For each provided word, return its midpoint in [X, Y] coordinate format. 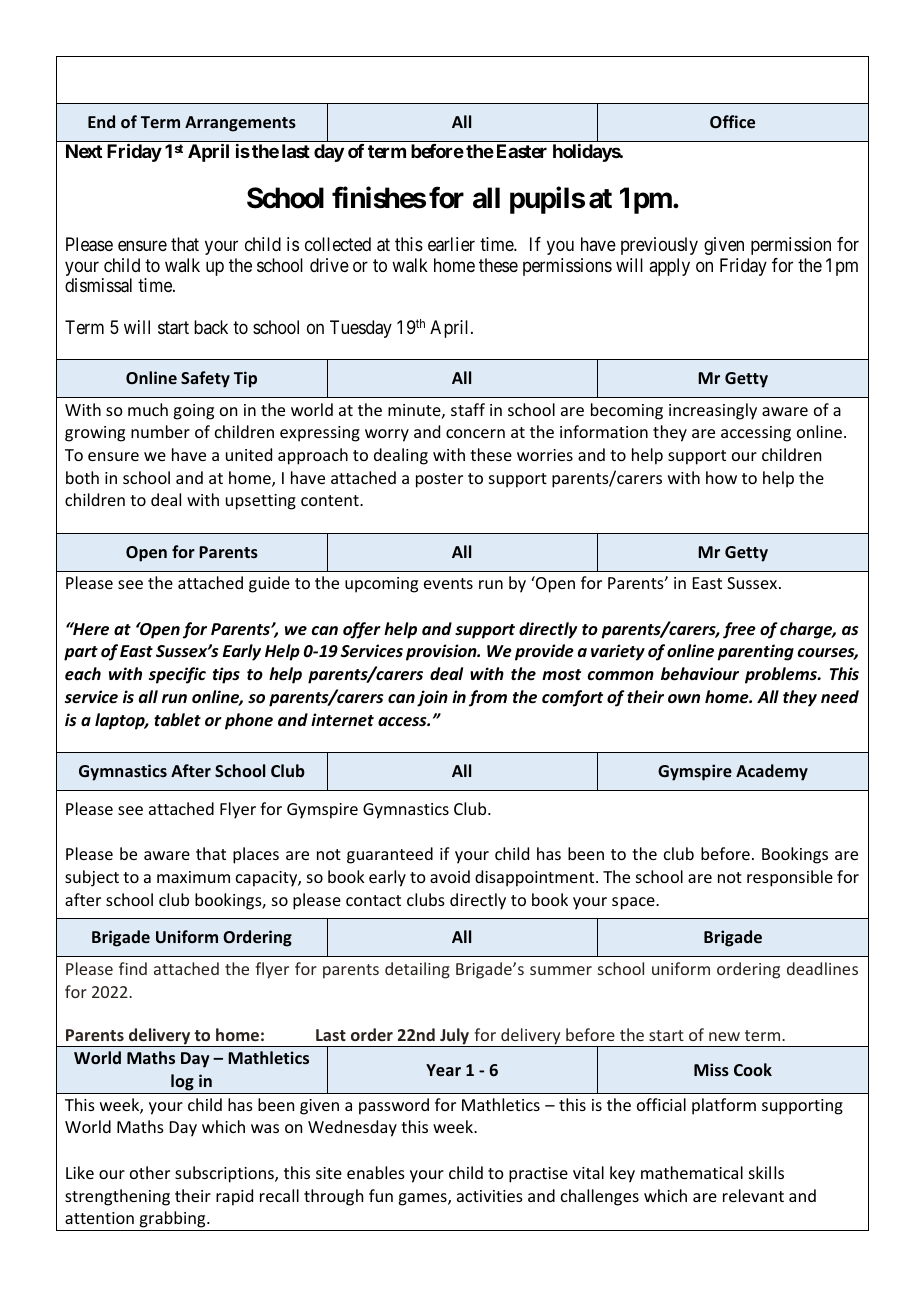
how [721, 477]
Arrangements [240, 124]
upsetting [261, 502]
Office [732, 121]
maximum [193, 877]
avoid [450, 876]
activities [490, 1196]
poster [439, 480]
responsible [790, 878]
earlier [451, 244]
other [150, 1172]
